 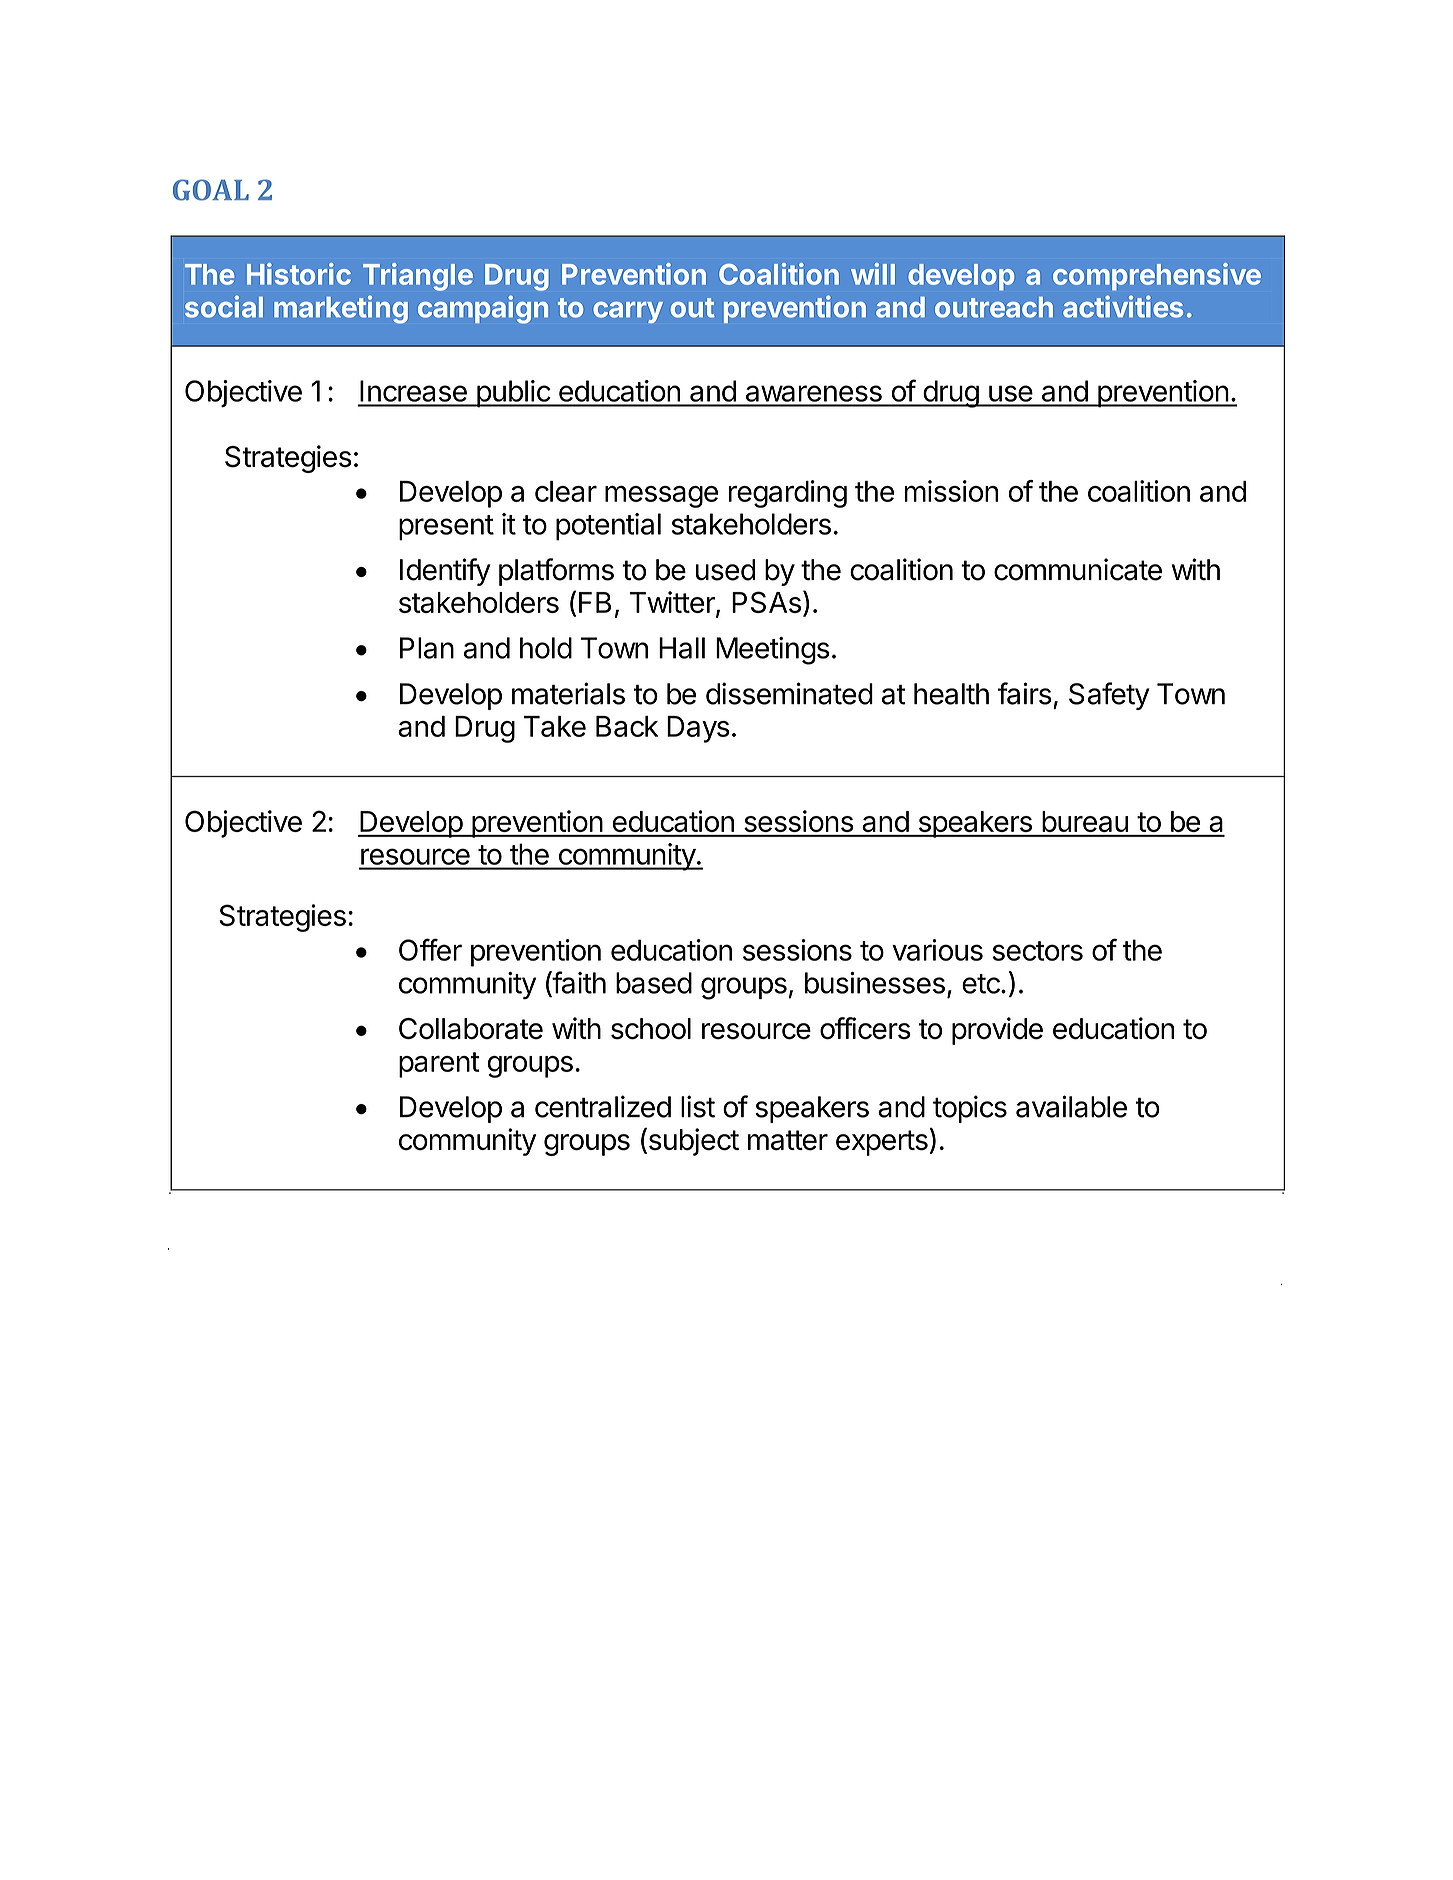 I want to click on Hall, so click(x=682, y=648).
